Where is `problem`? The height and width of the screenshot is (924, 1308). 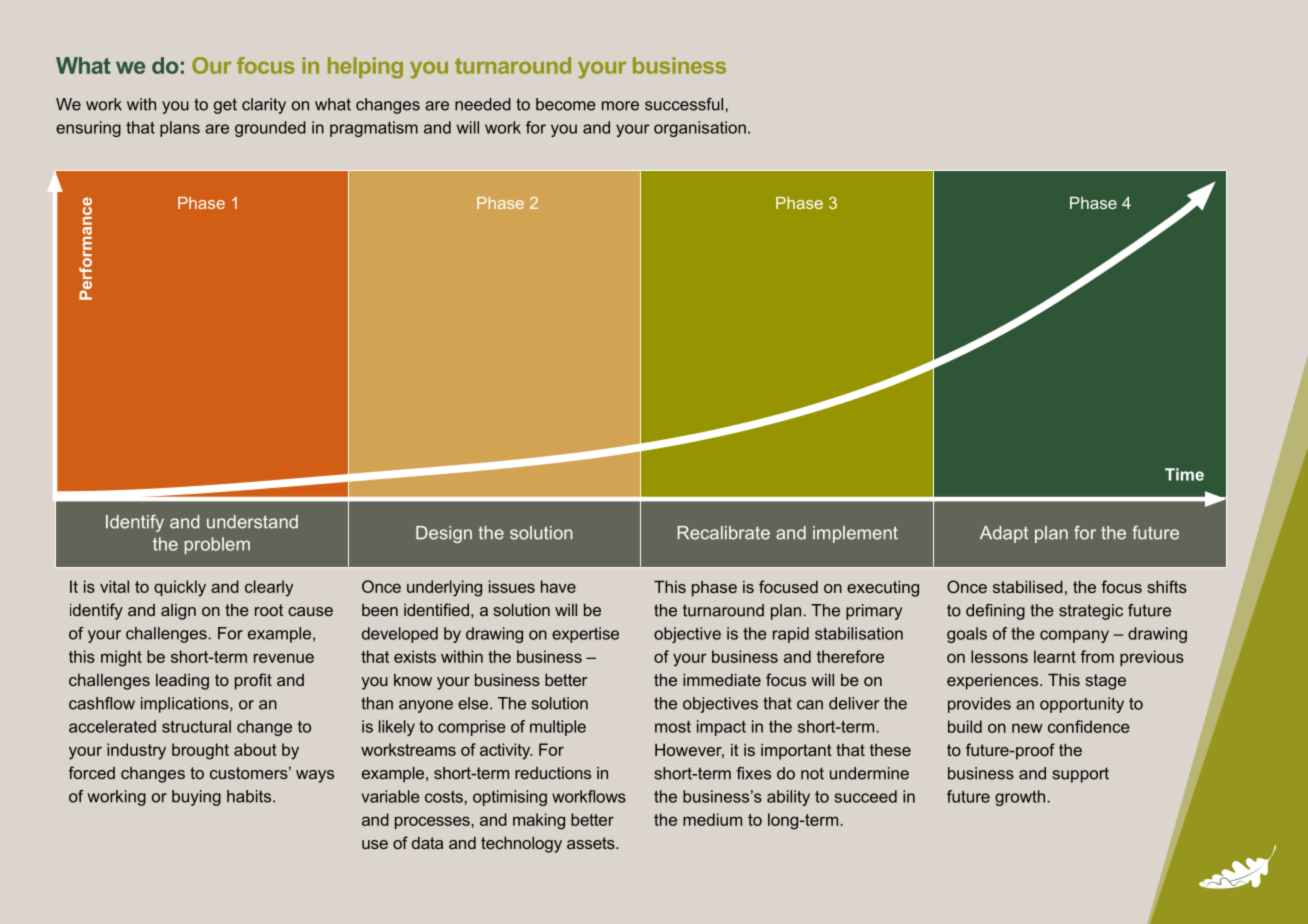 problem is located at coordinates (217, 545).
